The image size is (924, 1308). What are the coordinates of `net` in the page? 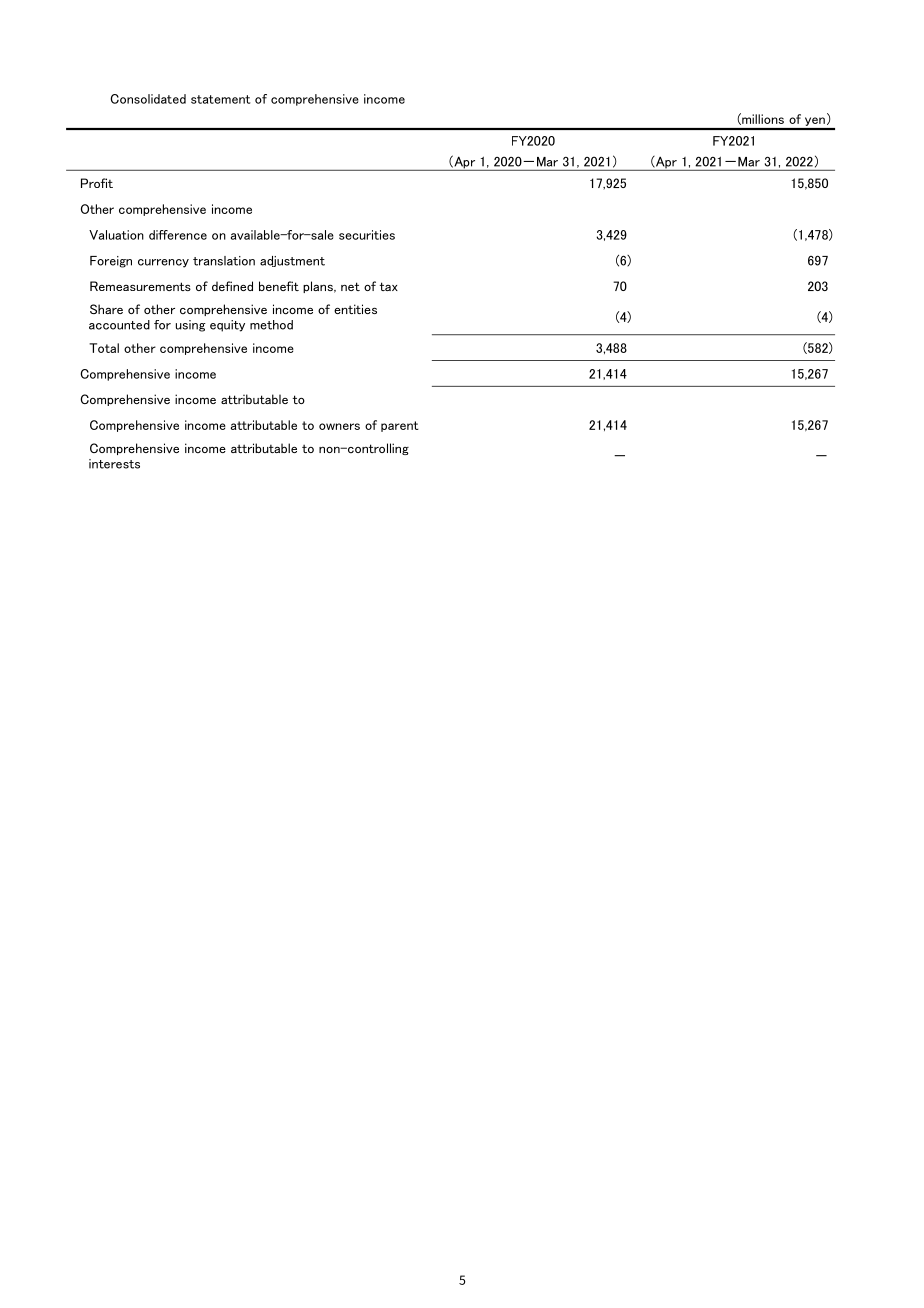 It's located at (350, 286).
